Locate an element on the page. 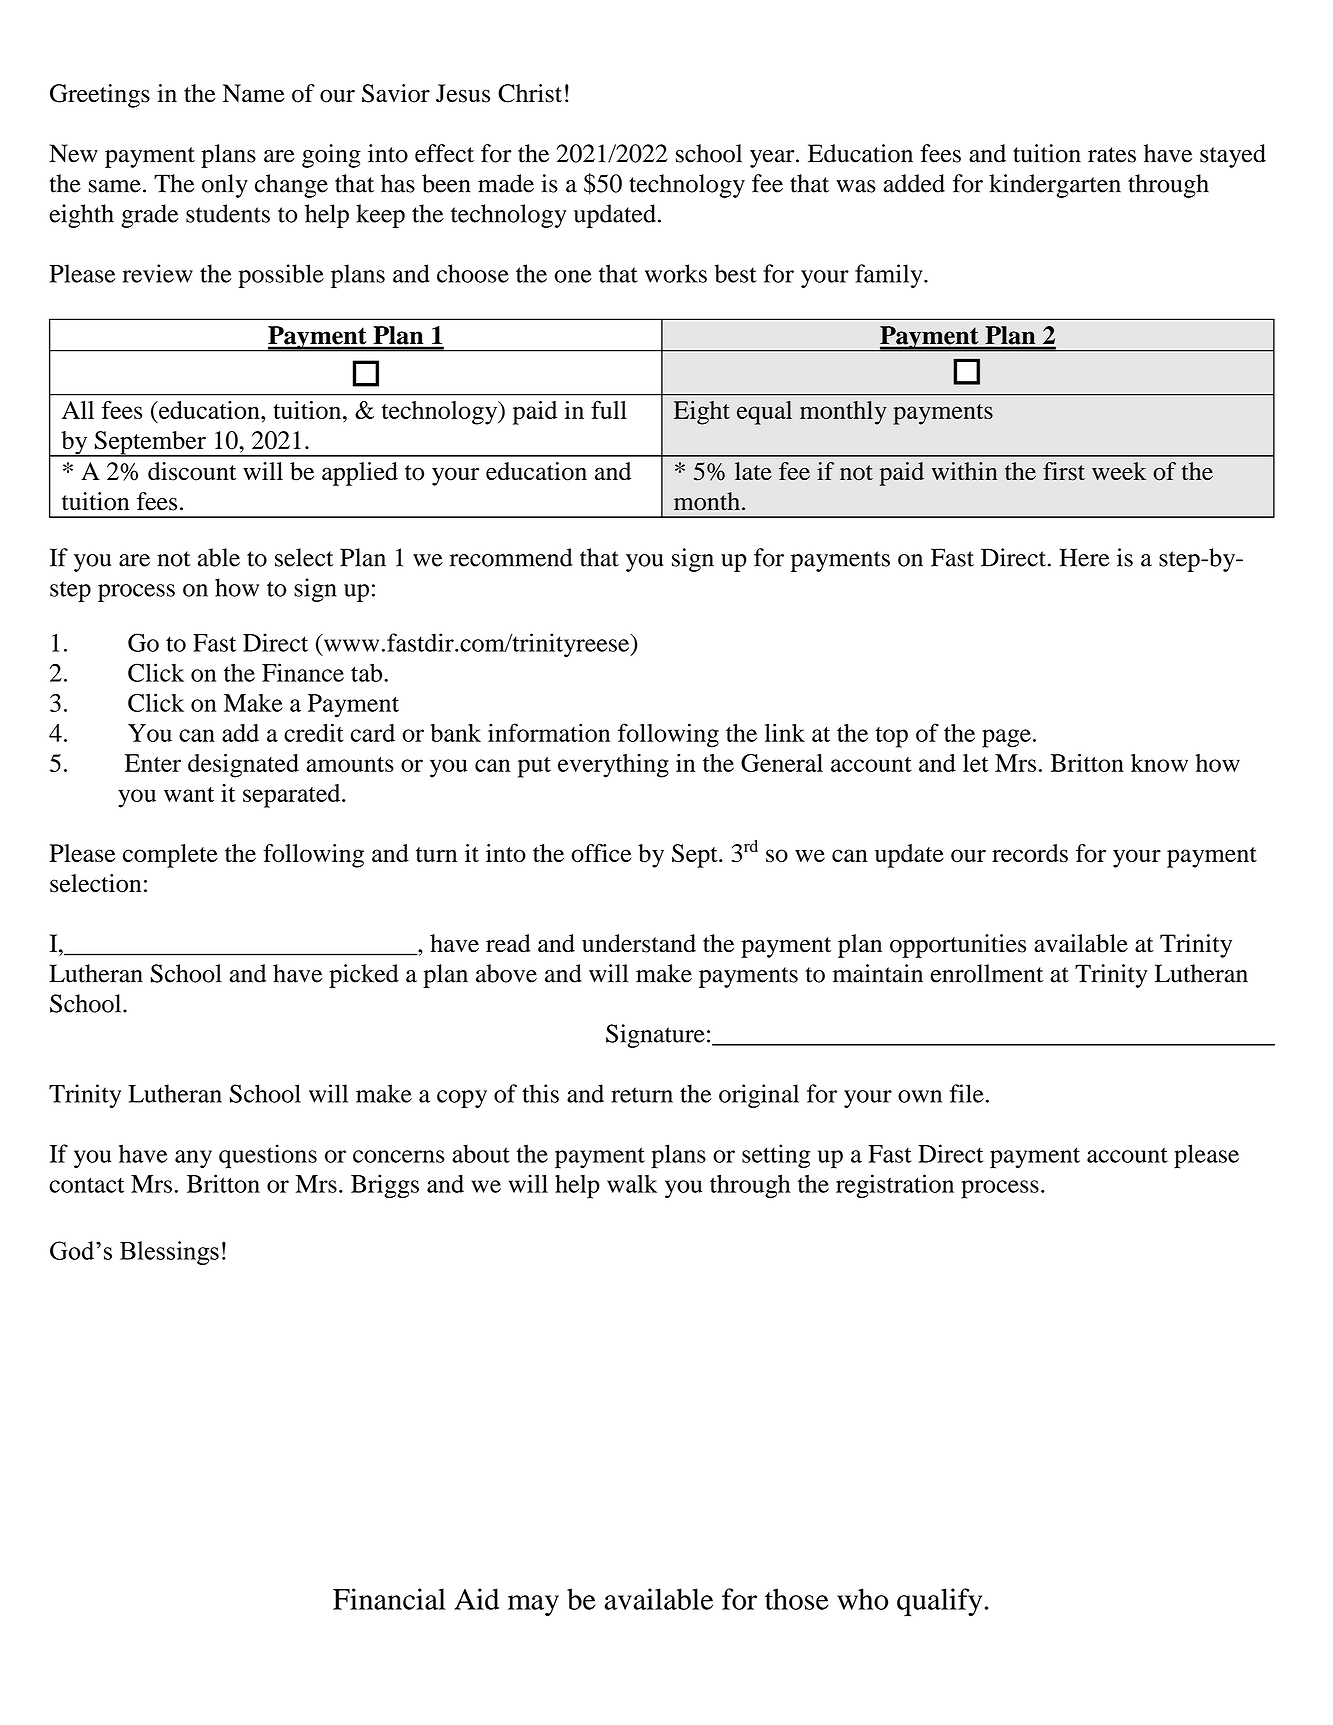 The image size is (1333, 1725). records is located at coordinates (1030, 853).
